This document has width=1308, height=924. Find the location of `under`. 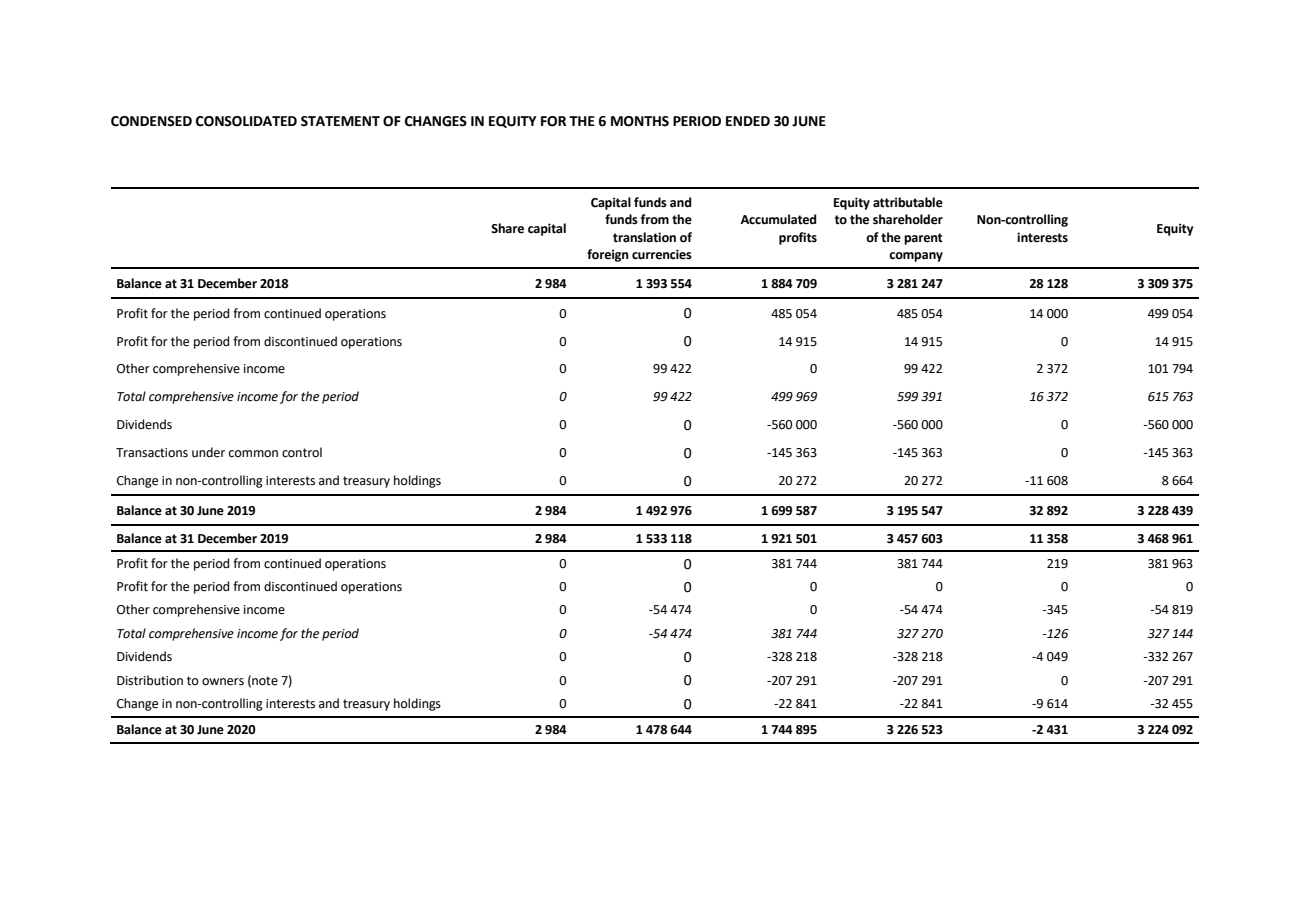

under is located at coordinates (208, 452).
